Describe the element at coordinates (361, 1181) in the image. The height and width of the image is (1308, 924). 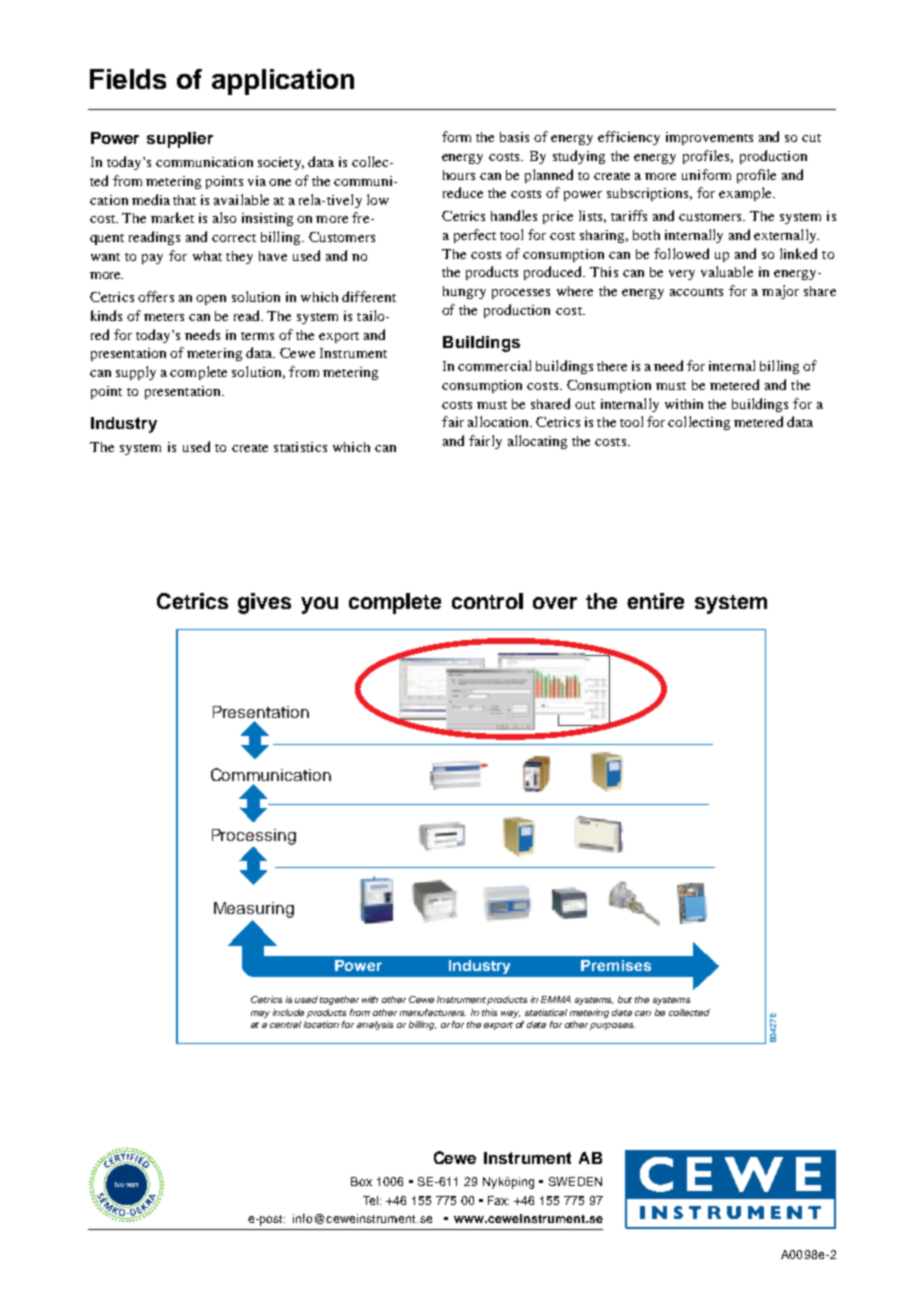
I see `Box` at that location.
